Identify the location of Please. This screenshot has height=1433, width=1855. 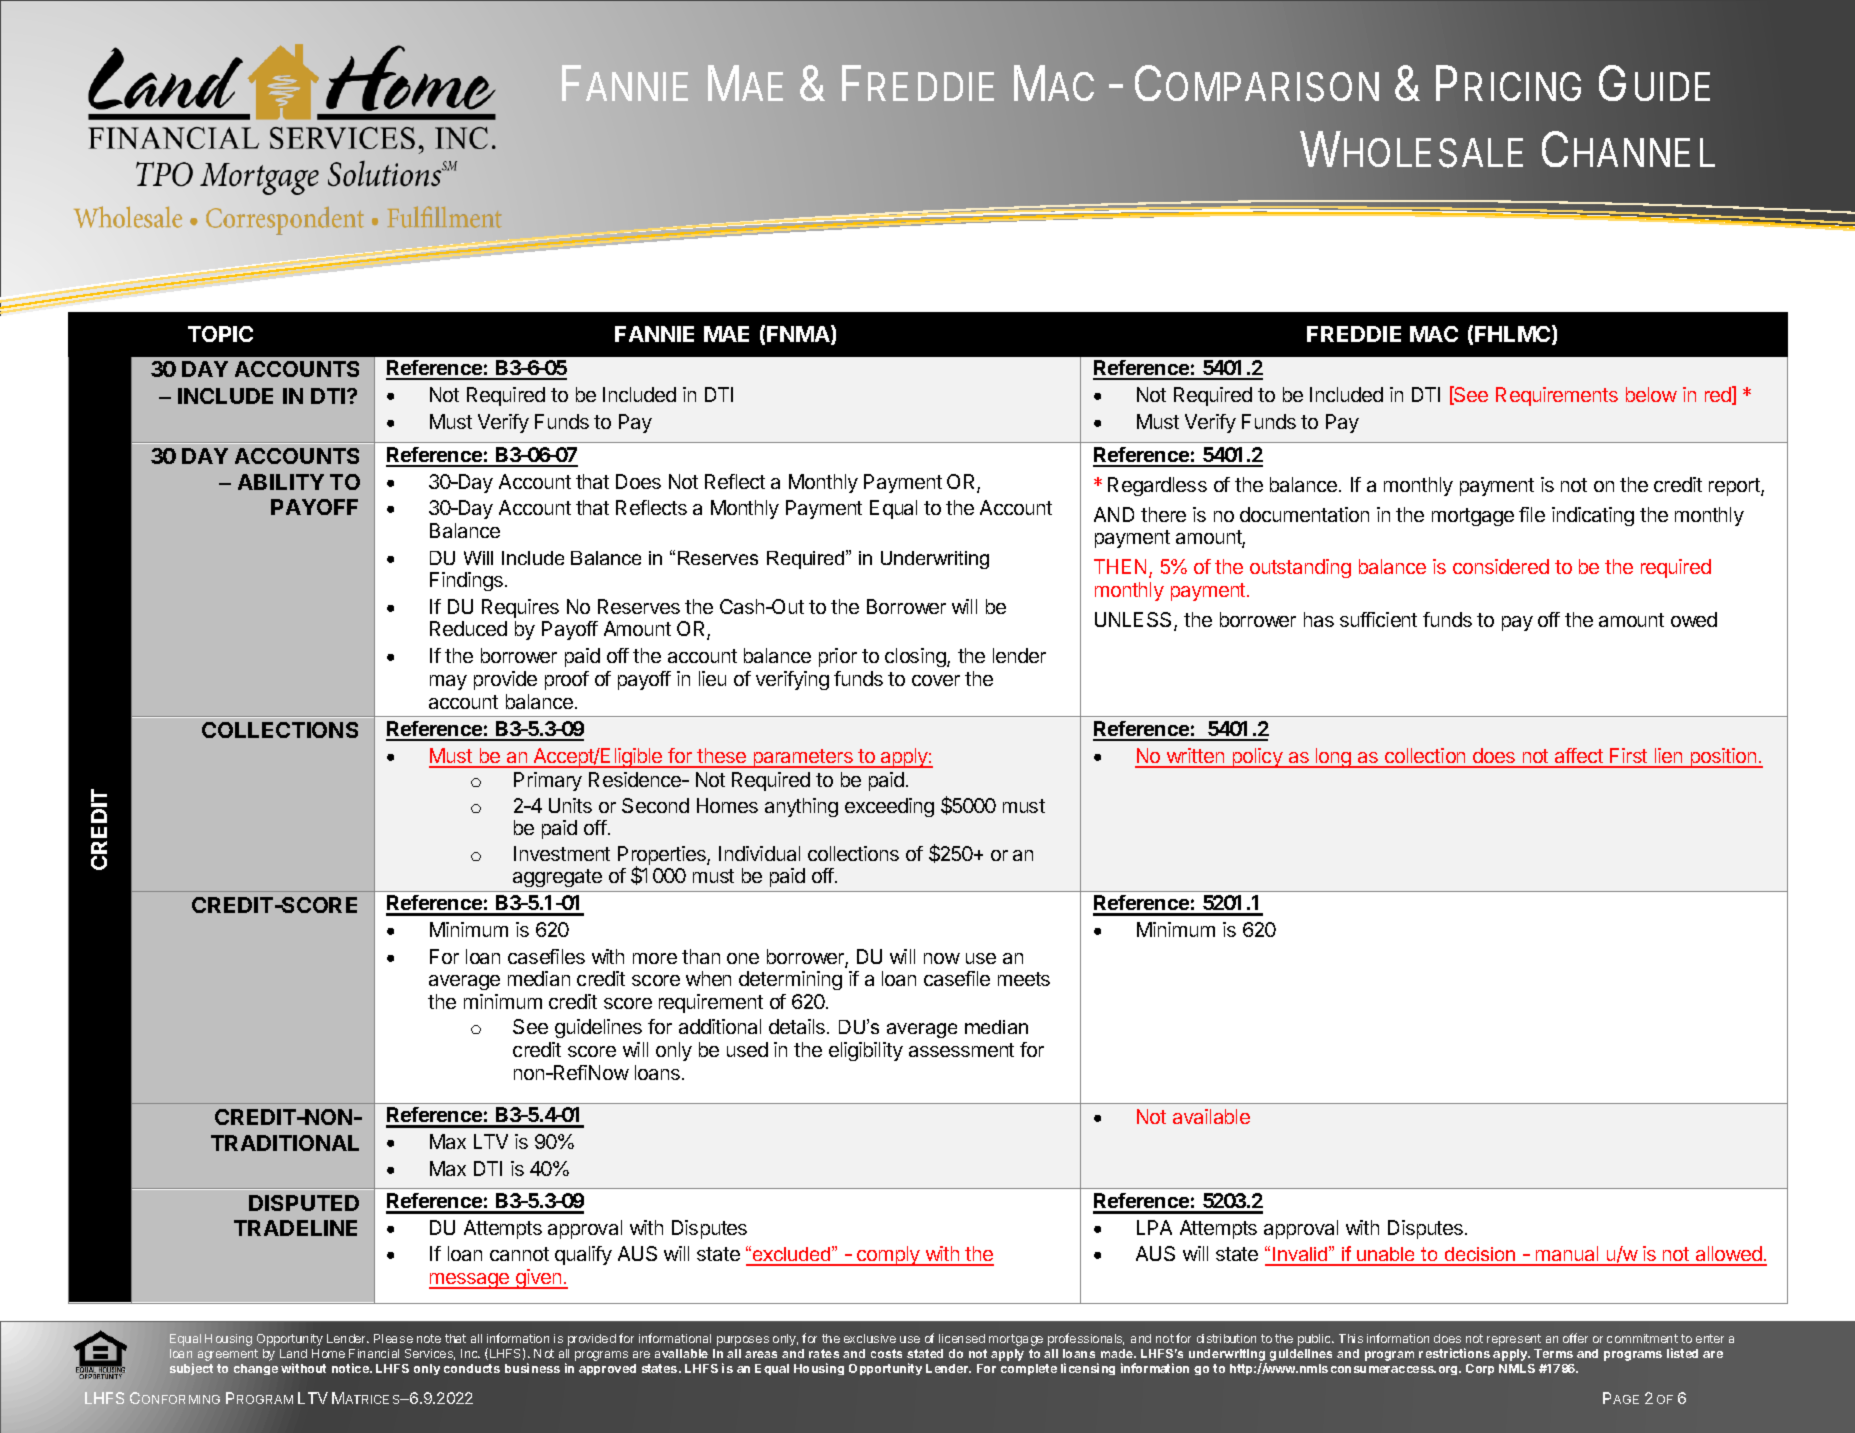
(393, 1338).
